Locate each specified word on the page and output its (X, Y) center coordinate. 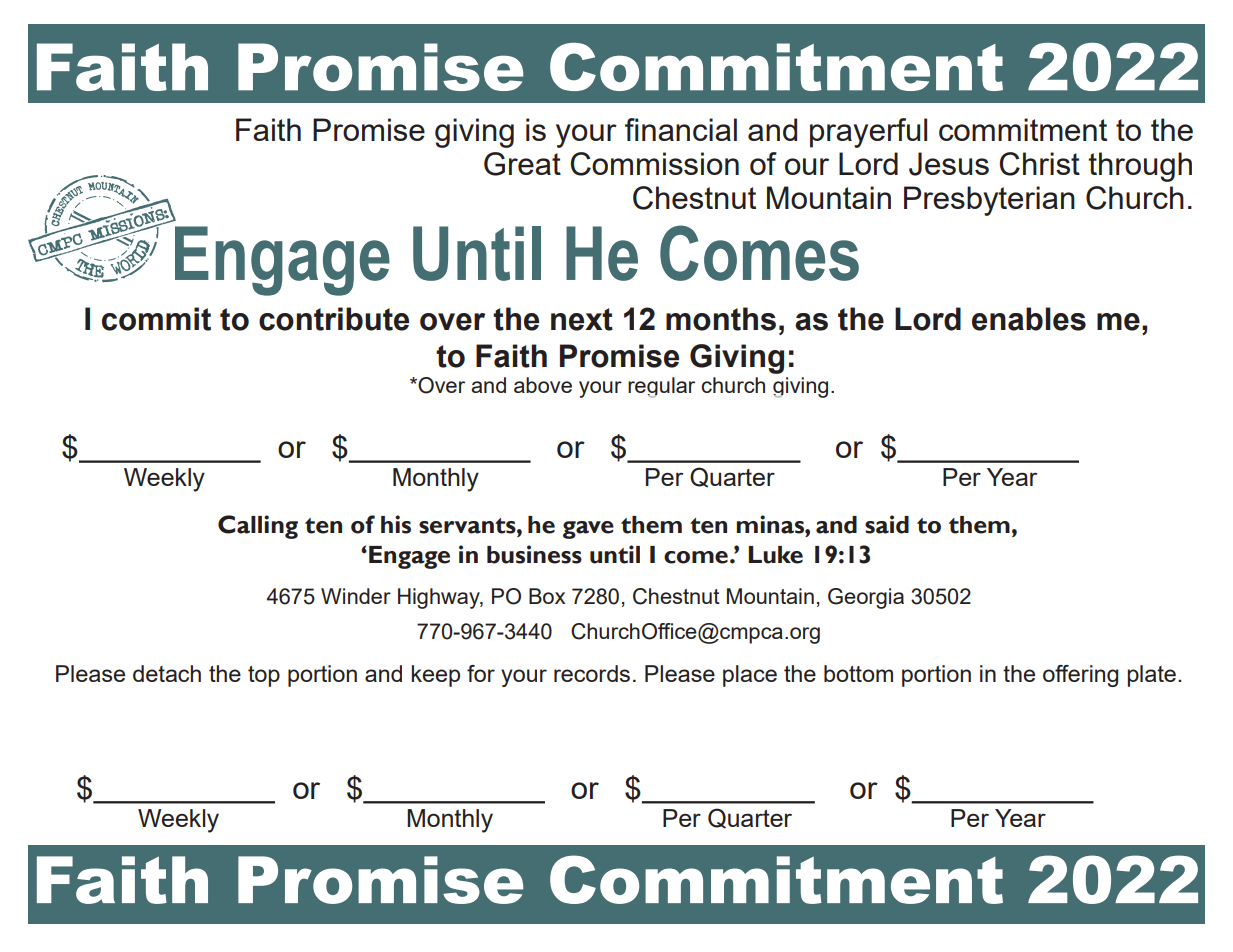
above (543, 385)
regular (661, 387)
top (264, 676)
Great (522, 164)
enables (1029, 319)
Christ (1040, 164)
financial (681, 129)
